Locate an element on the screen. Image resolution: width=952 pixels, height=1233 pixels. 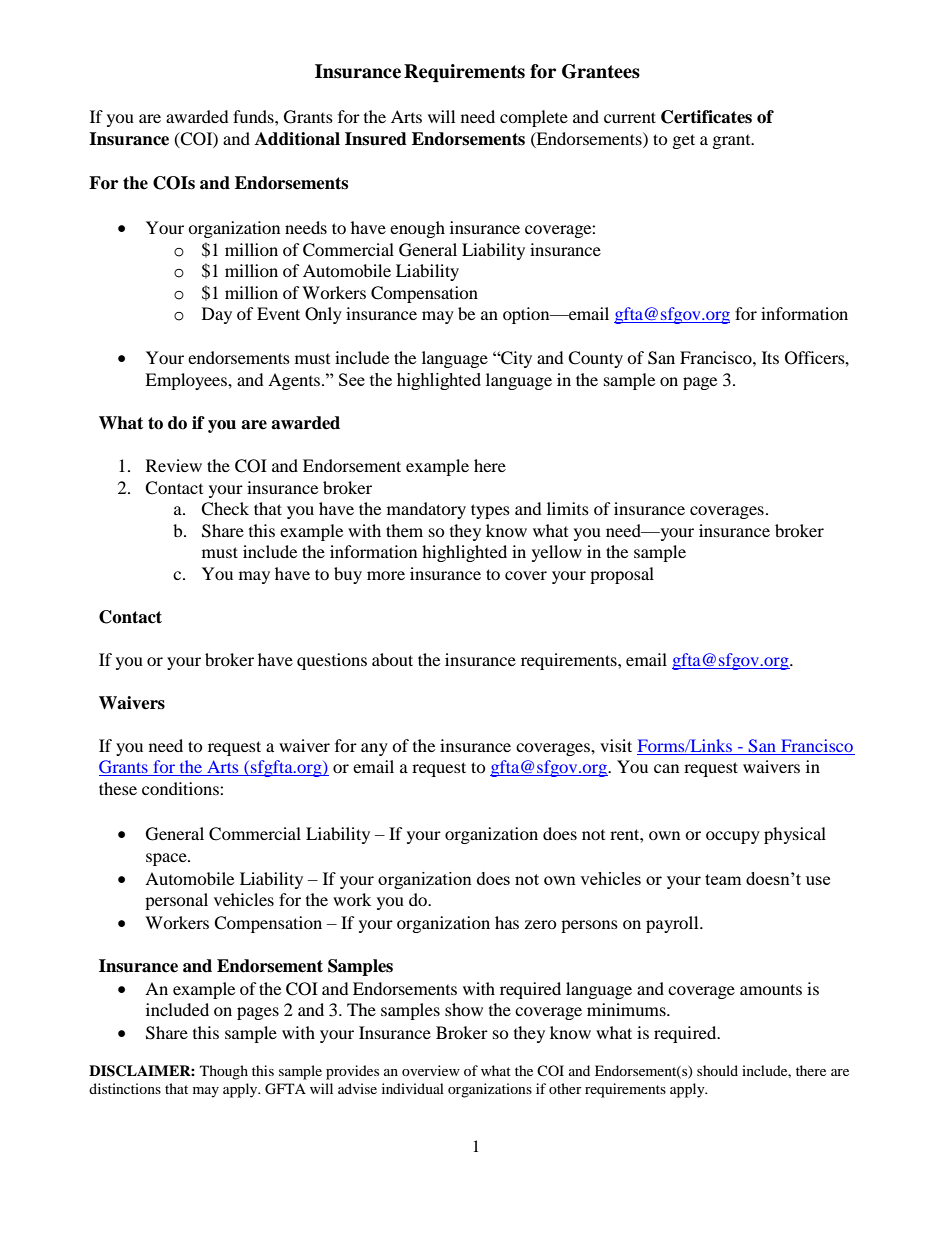
Certificates is located at coordinates (706, 117).
